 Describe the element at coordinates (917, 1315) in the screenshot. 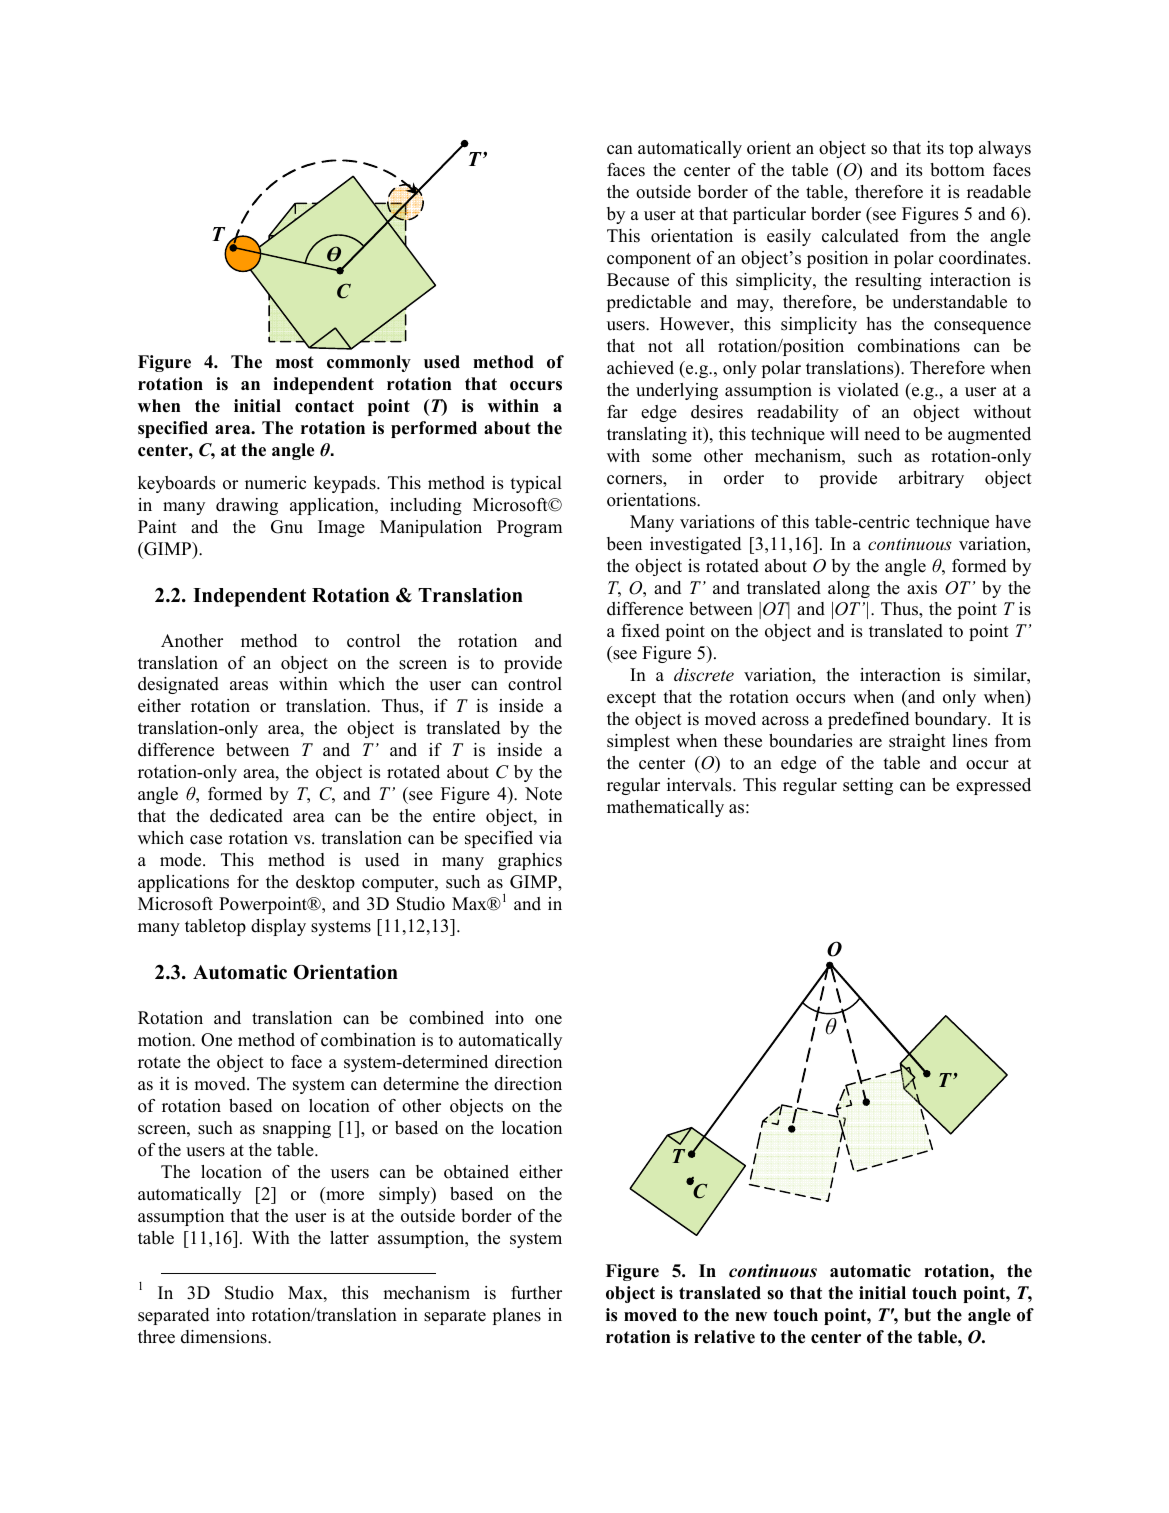

I see `but` at that location.
